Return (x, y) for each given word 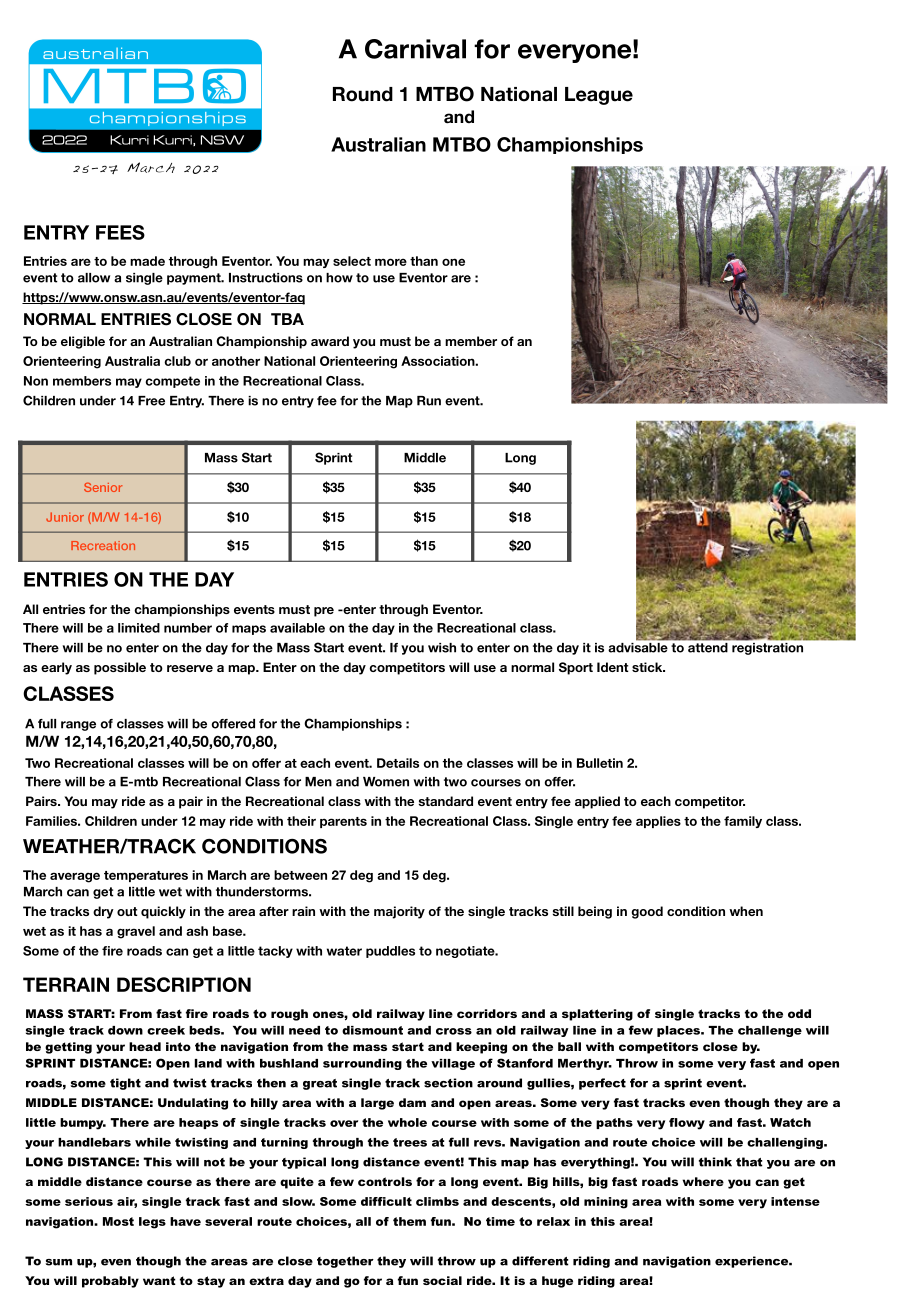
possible (120, 668)
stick (648, 667)
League (599, 96)
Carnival (415, 49)
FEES (120, 232)
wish (442, 648)
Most (118, 1221)
